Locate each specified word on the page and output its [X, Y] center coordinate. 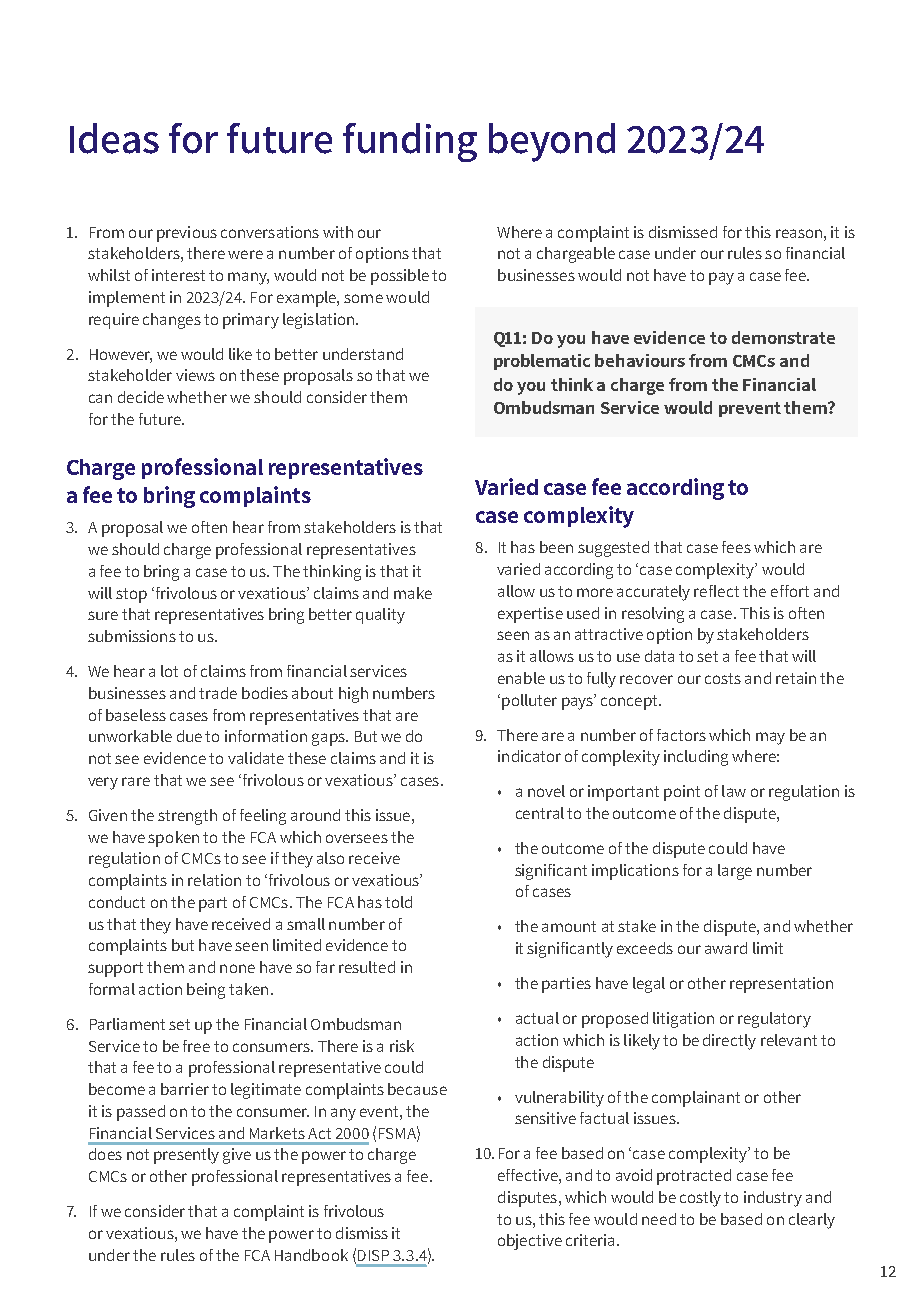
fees [736, 547]
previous [187, 234]
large [735, 872]
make [413, 593]
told [398, 902]
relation [214, 880]
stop [131, 595]
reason [799, 233]
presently [186, 1156]
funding [410, 142]
